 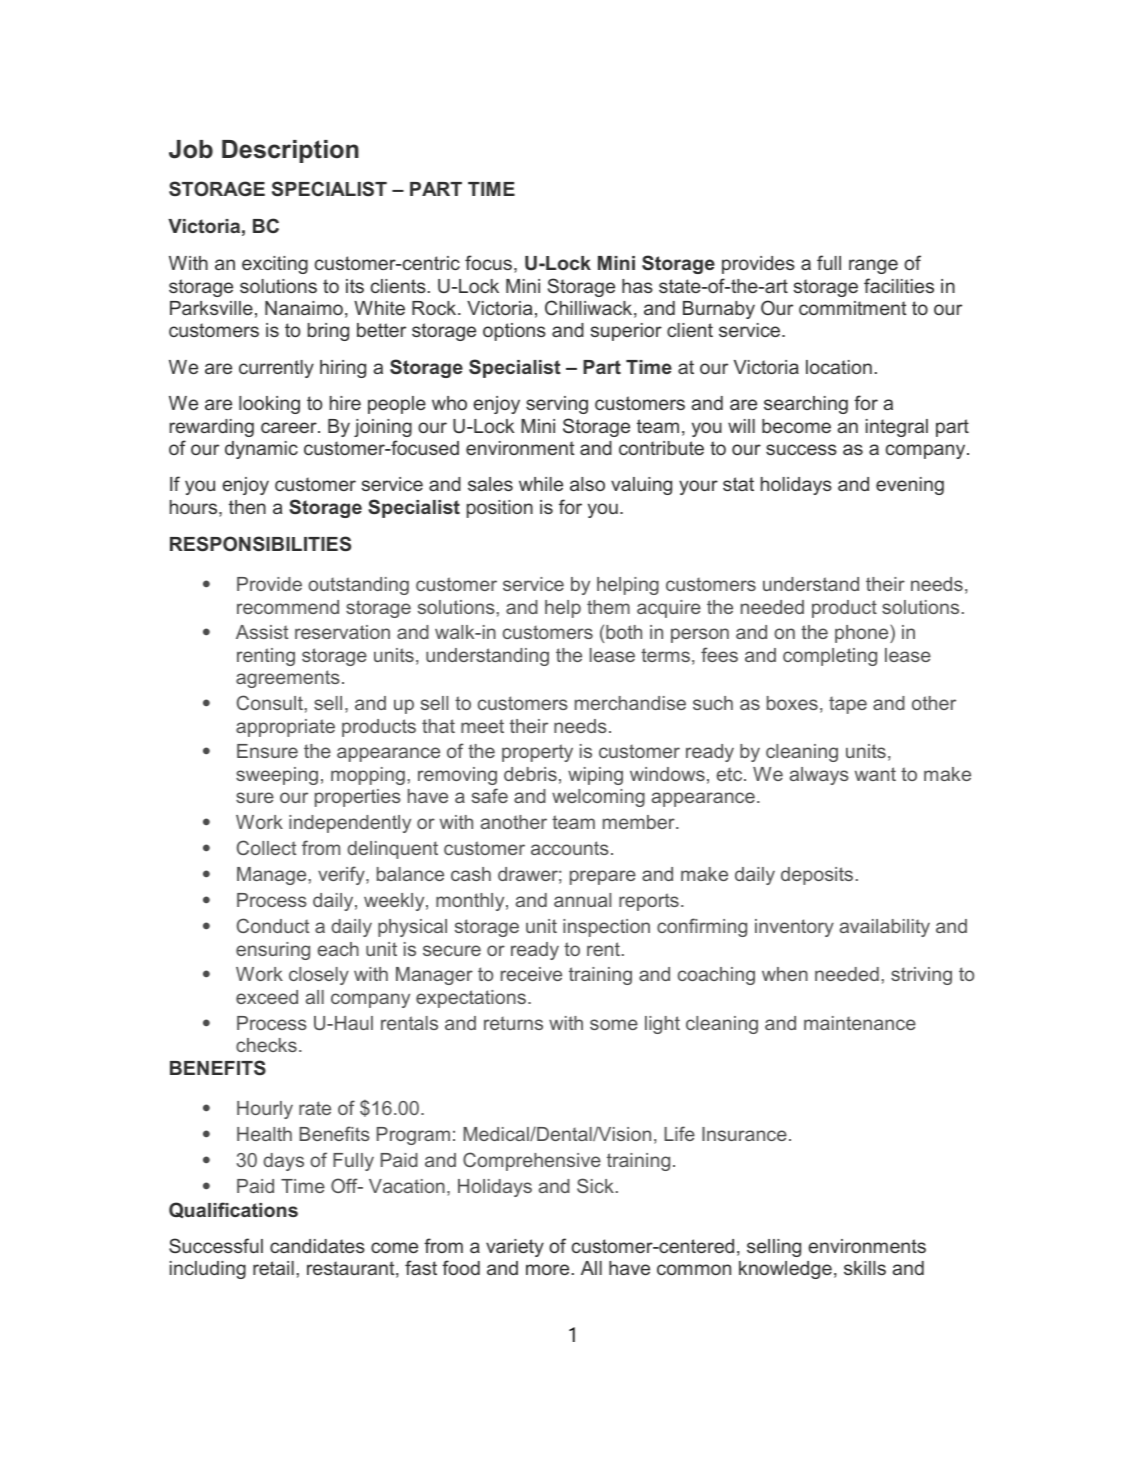 What do you see at coordinates (865, 1268) in the screenshot?
I see `skills` at bounding box center [865, 1268].
